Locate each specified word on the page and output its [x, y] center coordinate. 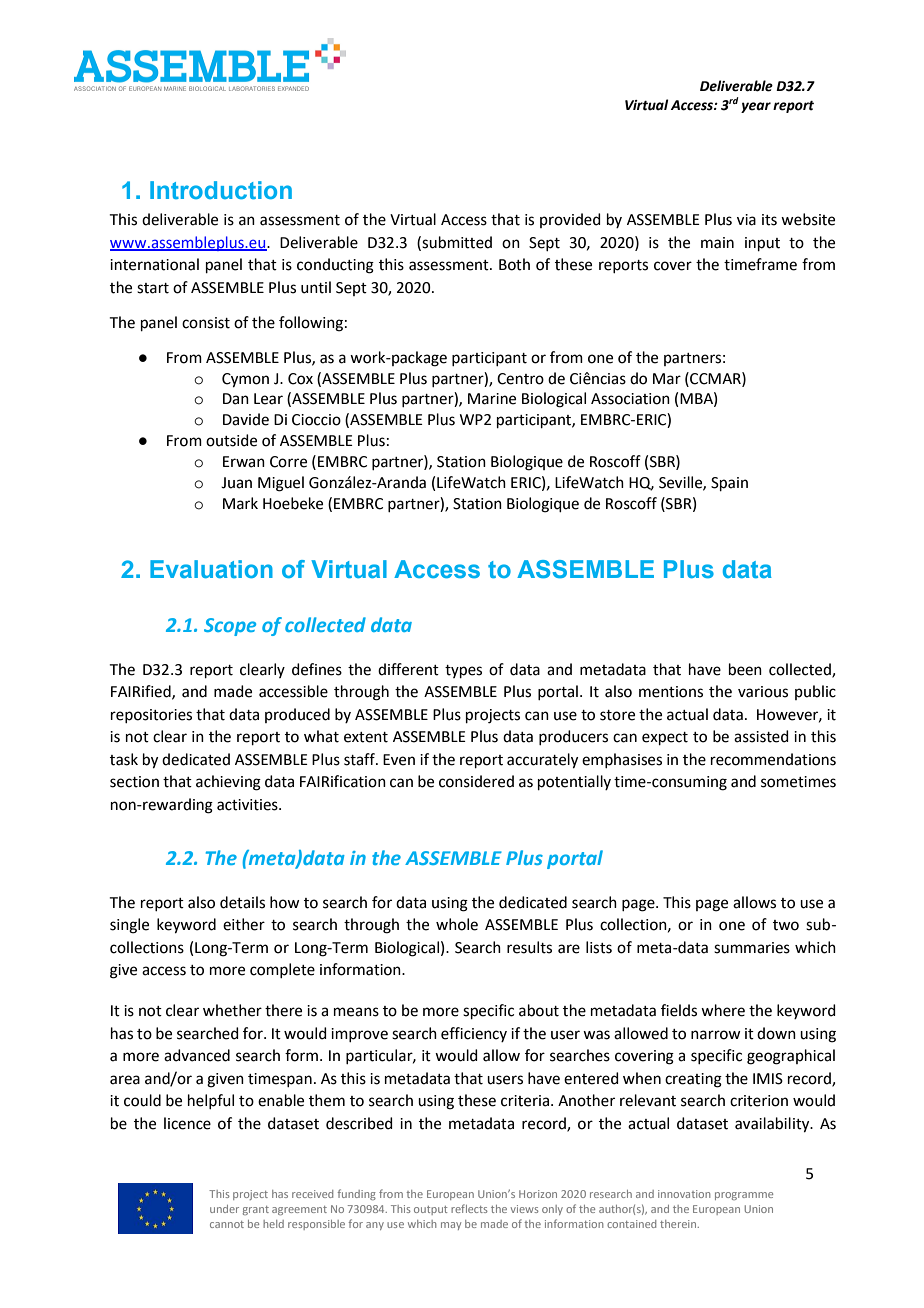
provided [570, 220]
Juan [236, 483]
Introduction [221, 190]
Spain [729, 484]
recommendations [773, 759]
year [756, 107]
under [224, 1209]
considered [476, 781]
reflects [469, 1208]
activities [248, 805]
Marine [492, 399]
